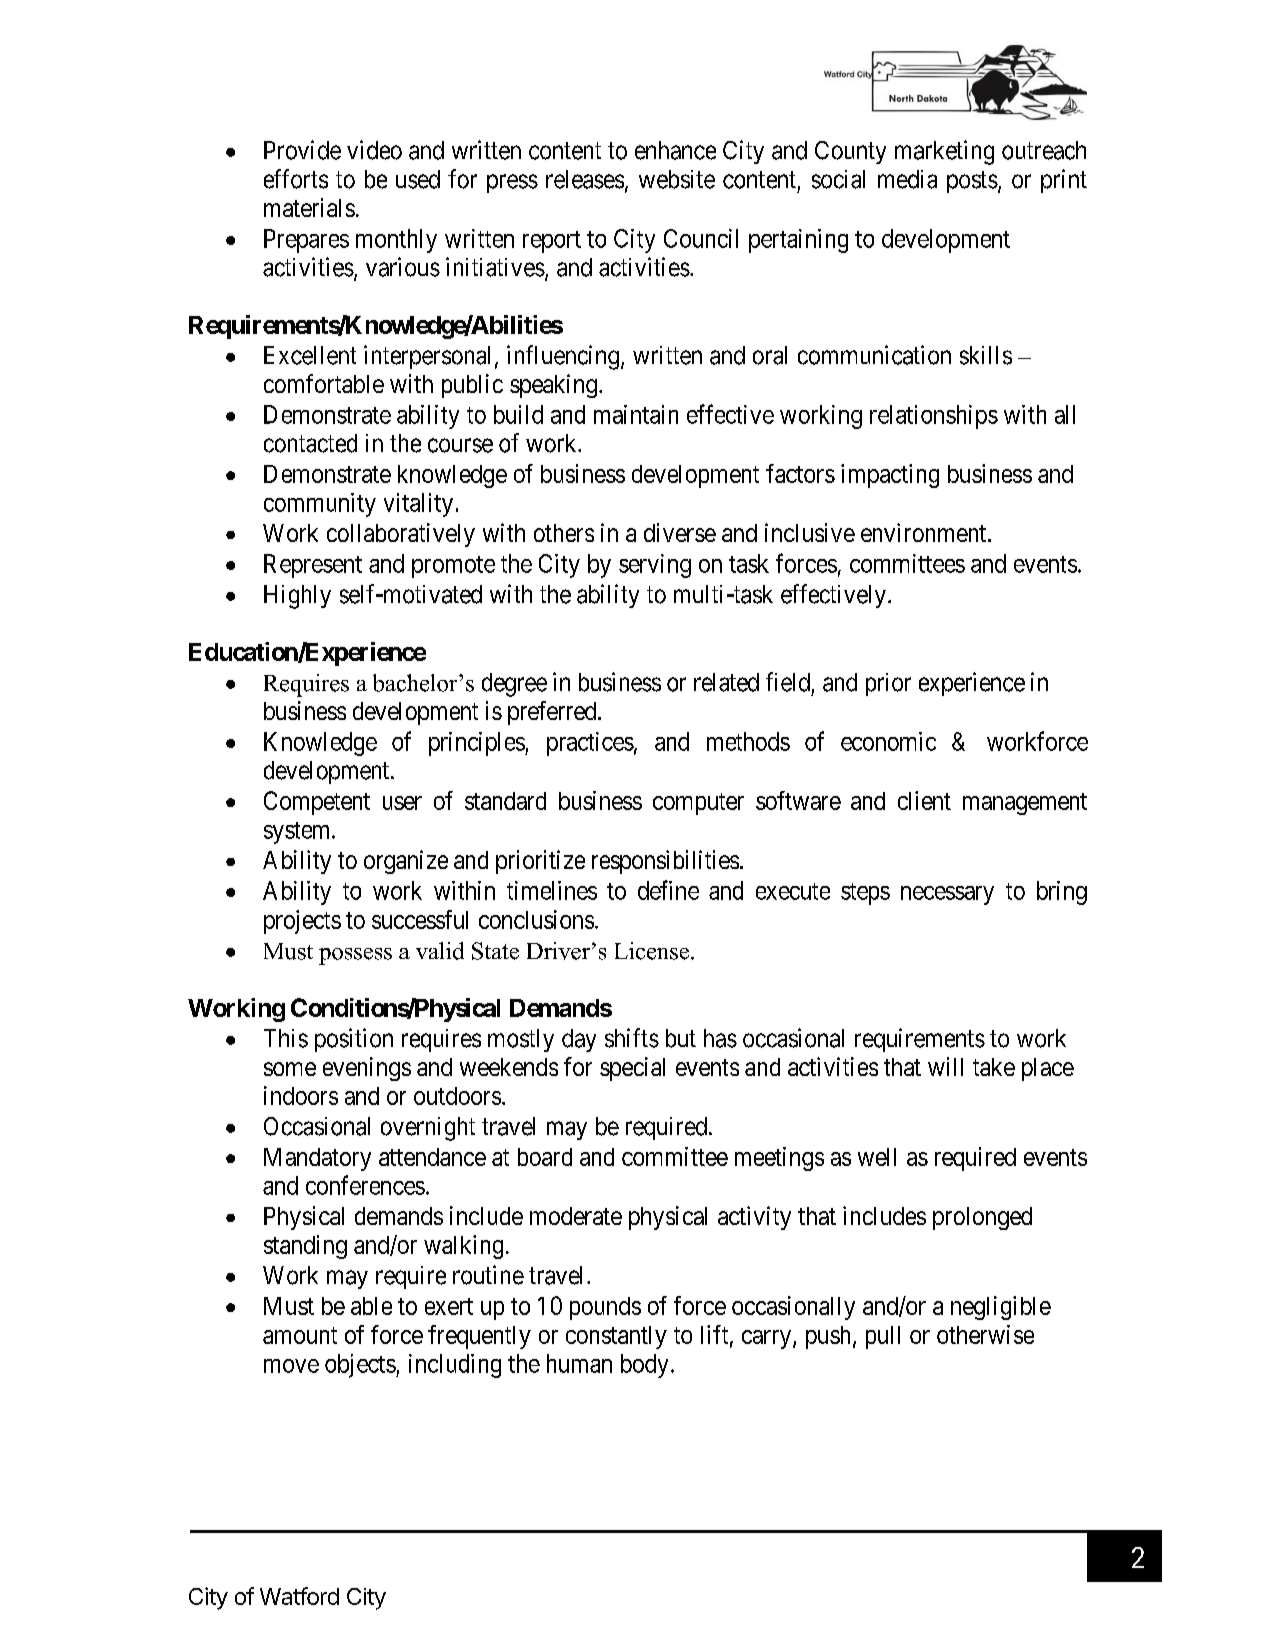  Describe the element at coordinates (418, 179) in the screenshot. I see `used` at that location.
